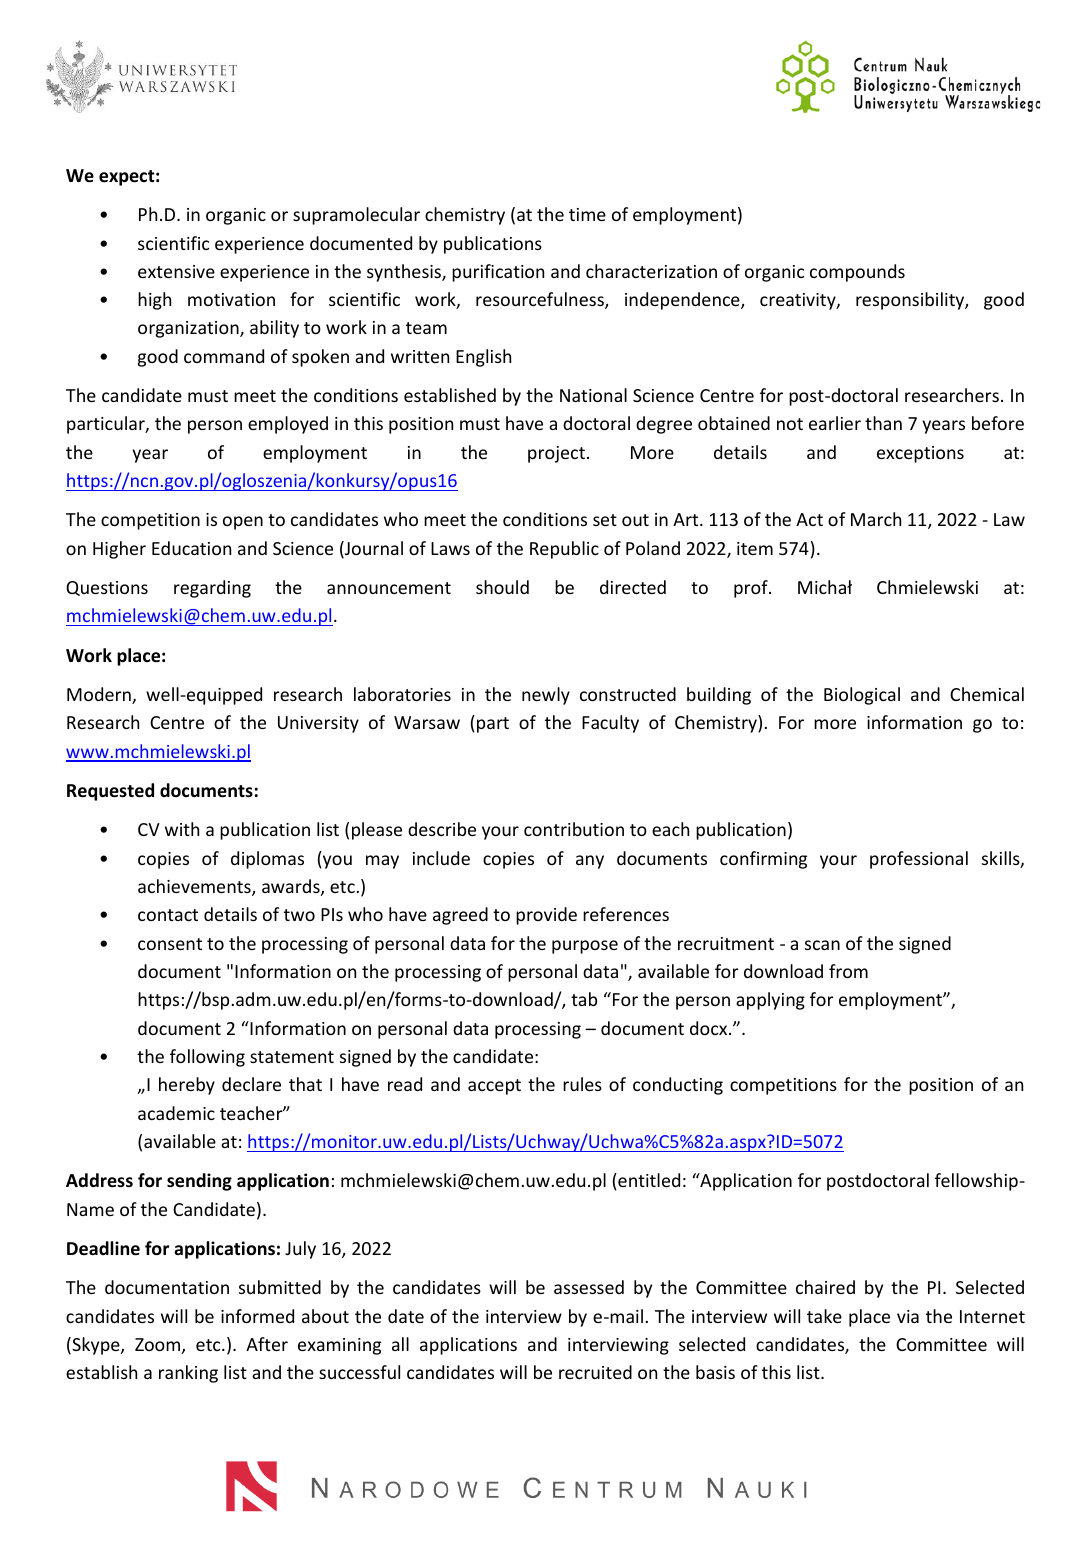 This screenshot has height=1544, width=1091. Describe the element at coordinates (822, 945) in the screenshot. I see `scan` at that location.
